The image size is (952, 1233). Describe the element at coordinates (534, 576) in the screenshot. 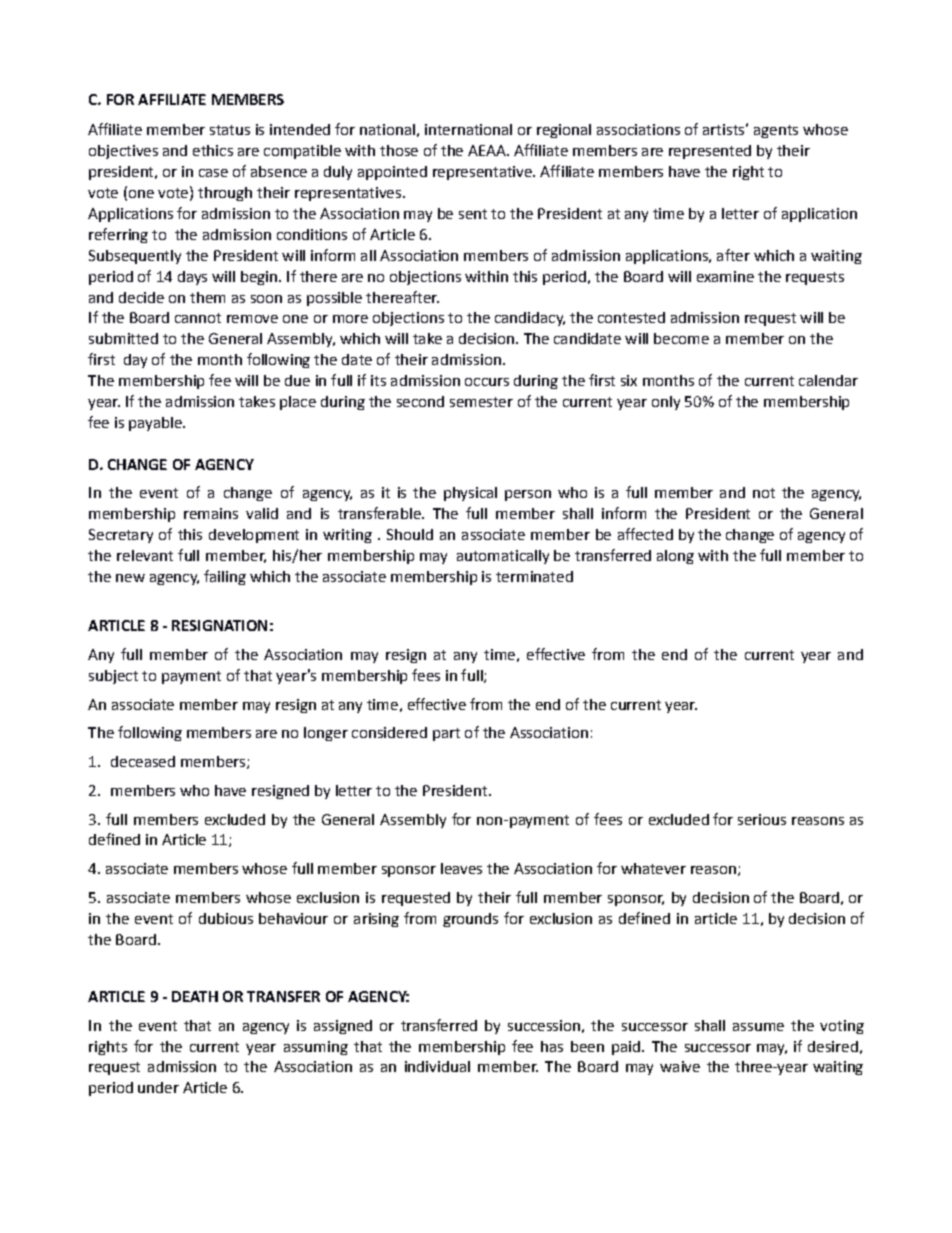

I see `terminated` at that location.
